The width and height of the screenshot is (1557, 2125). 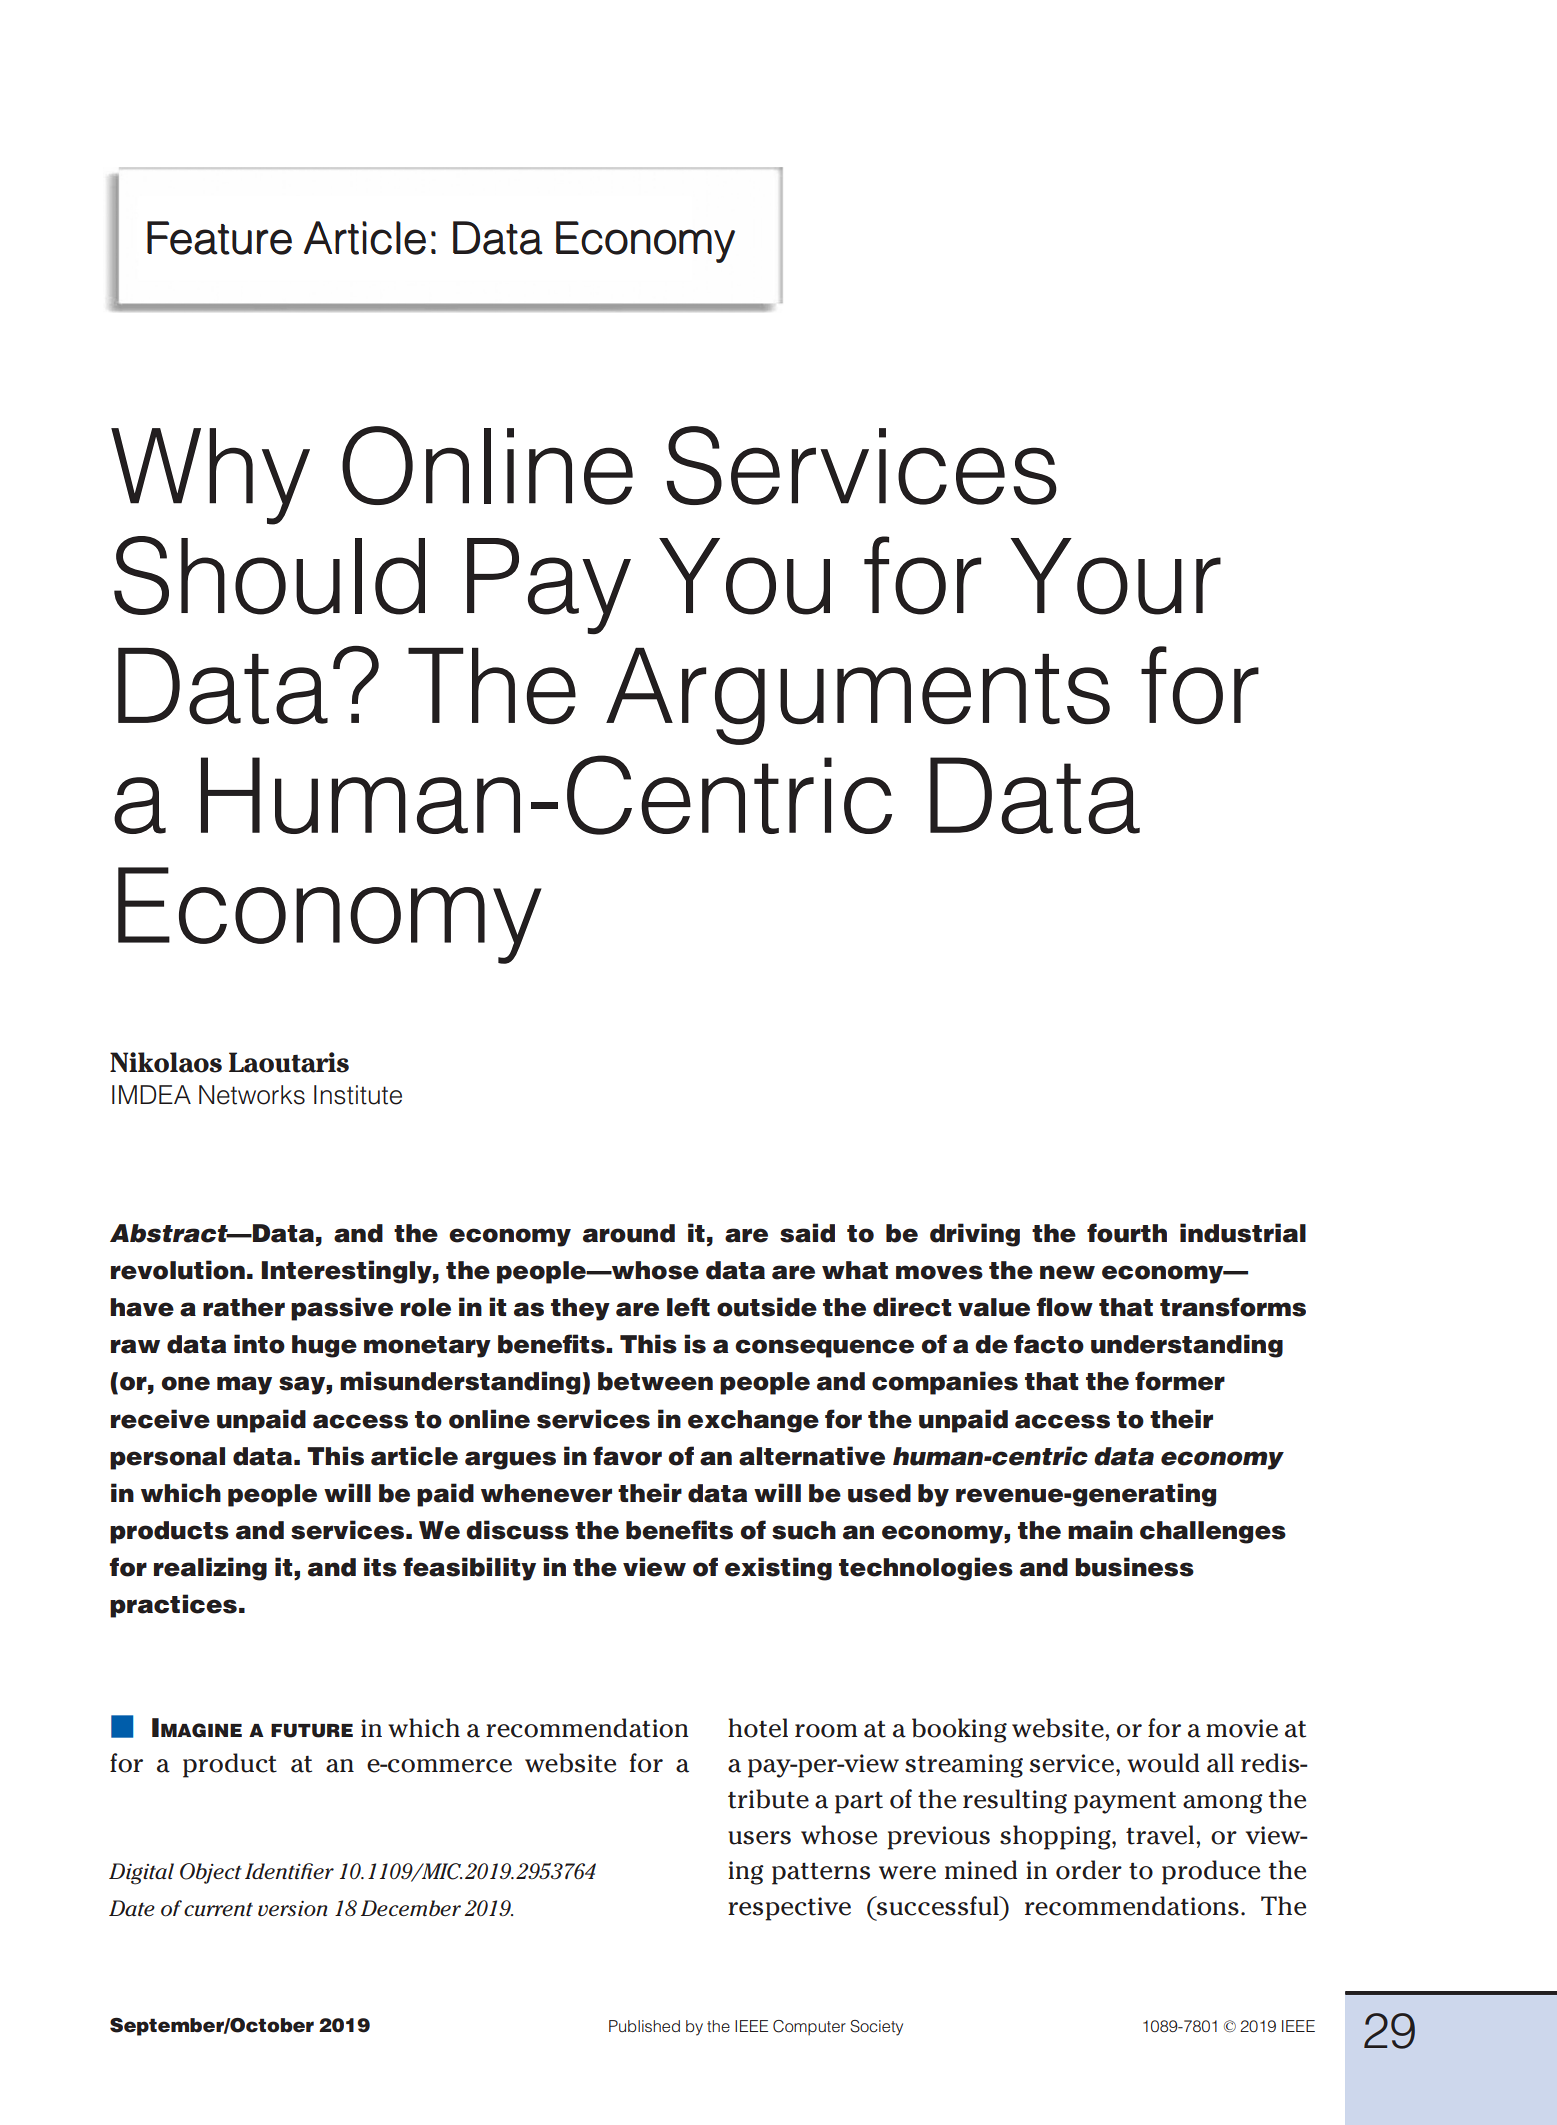 What do you see at coordinates (210, 476) in the screenshot?
I see `Why` at bounding box center [210, 476].
